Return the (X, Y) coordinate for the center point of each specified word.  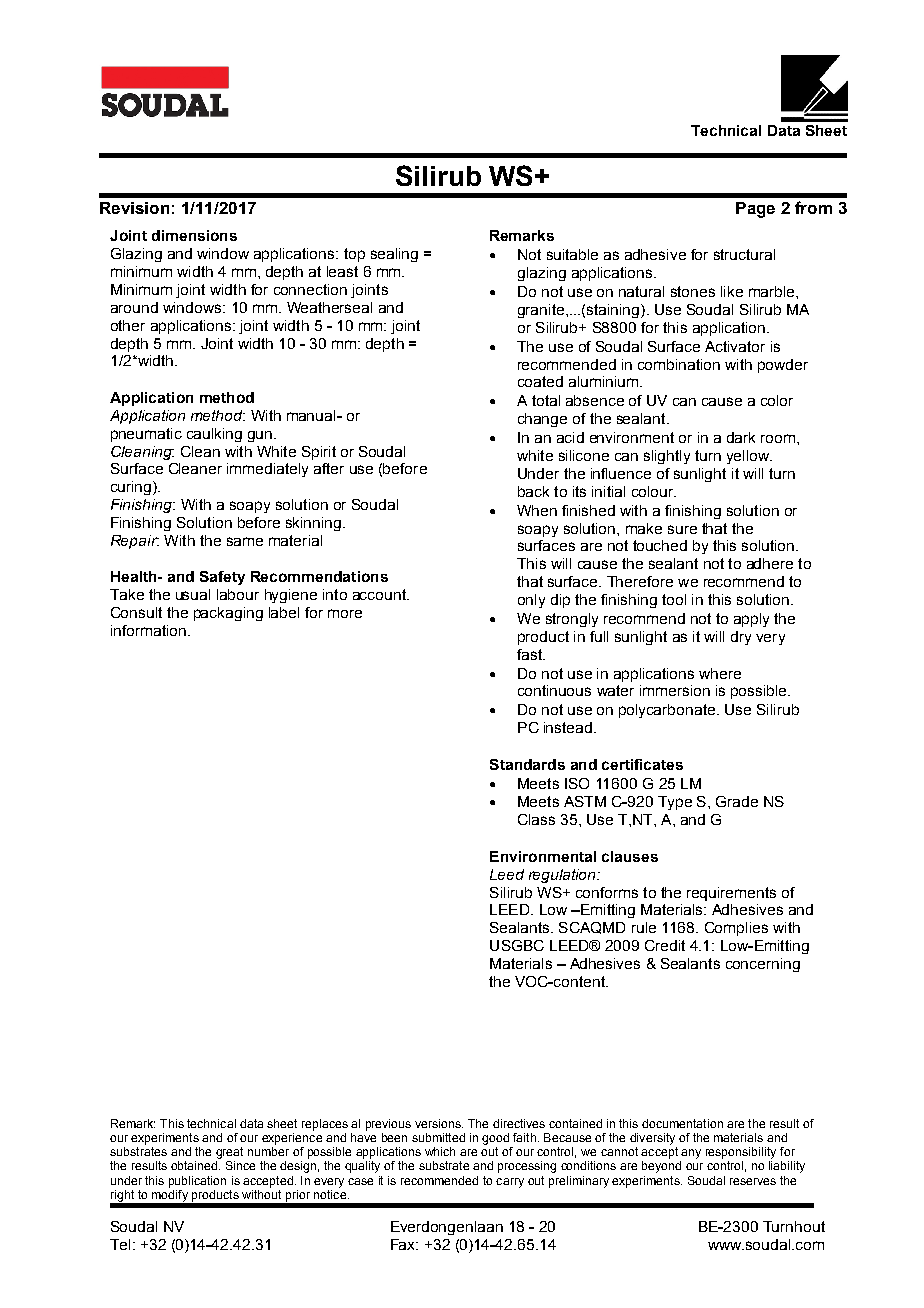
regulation (563, 876)
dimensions (194, 235)
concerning (763, 965)
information (148, 630)
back (533, 491)
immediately (267, 470)
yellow (749, 457)
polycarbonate (667, 711)
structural (744, 254)
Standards (527, 764)
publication (197, 1182)
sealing (394, 255)
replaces (325, 1125)
